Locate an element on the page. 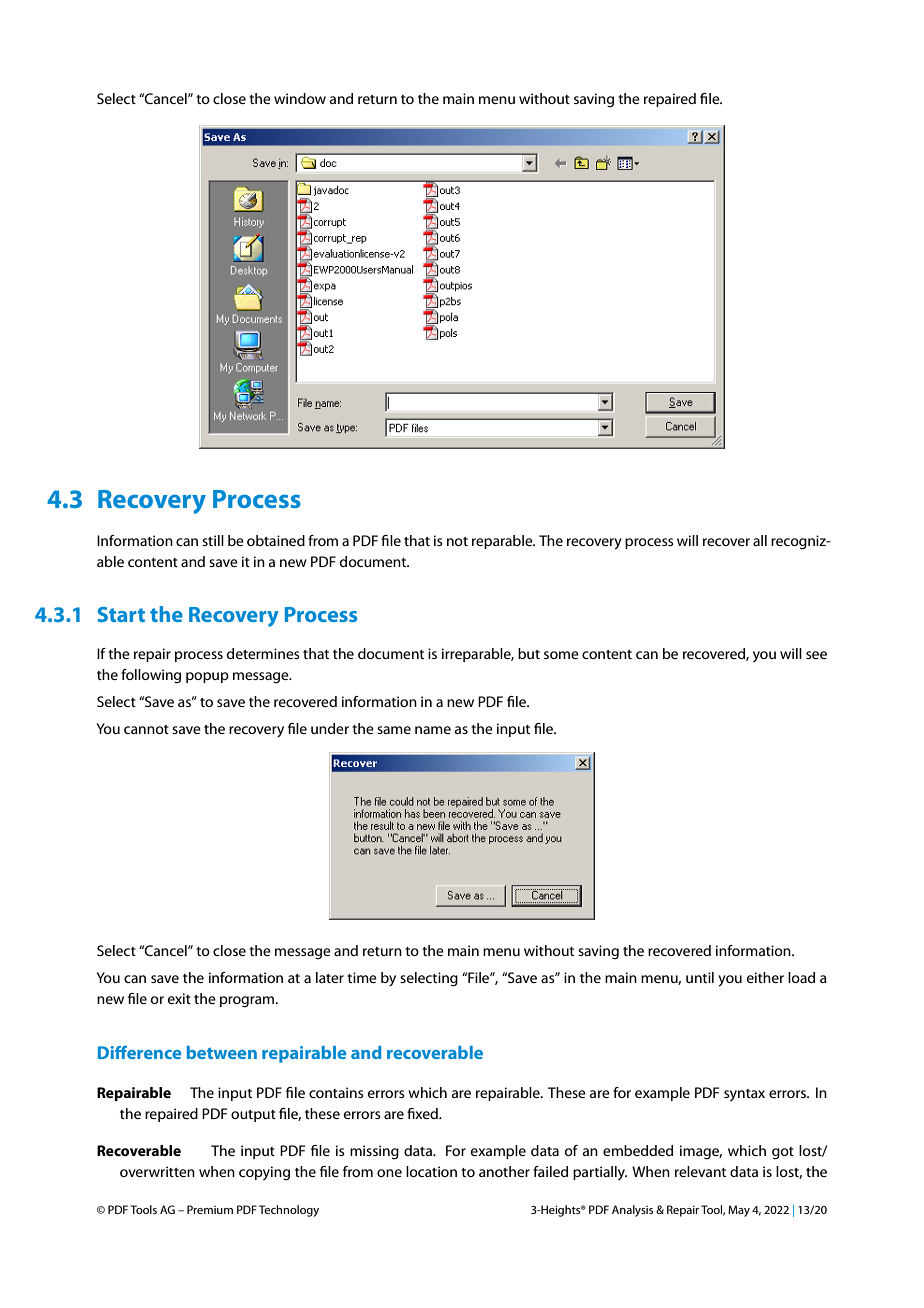  time is located at coordinates (362, 977).
